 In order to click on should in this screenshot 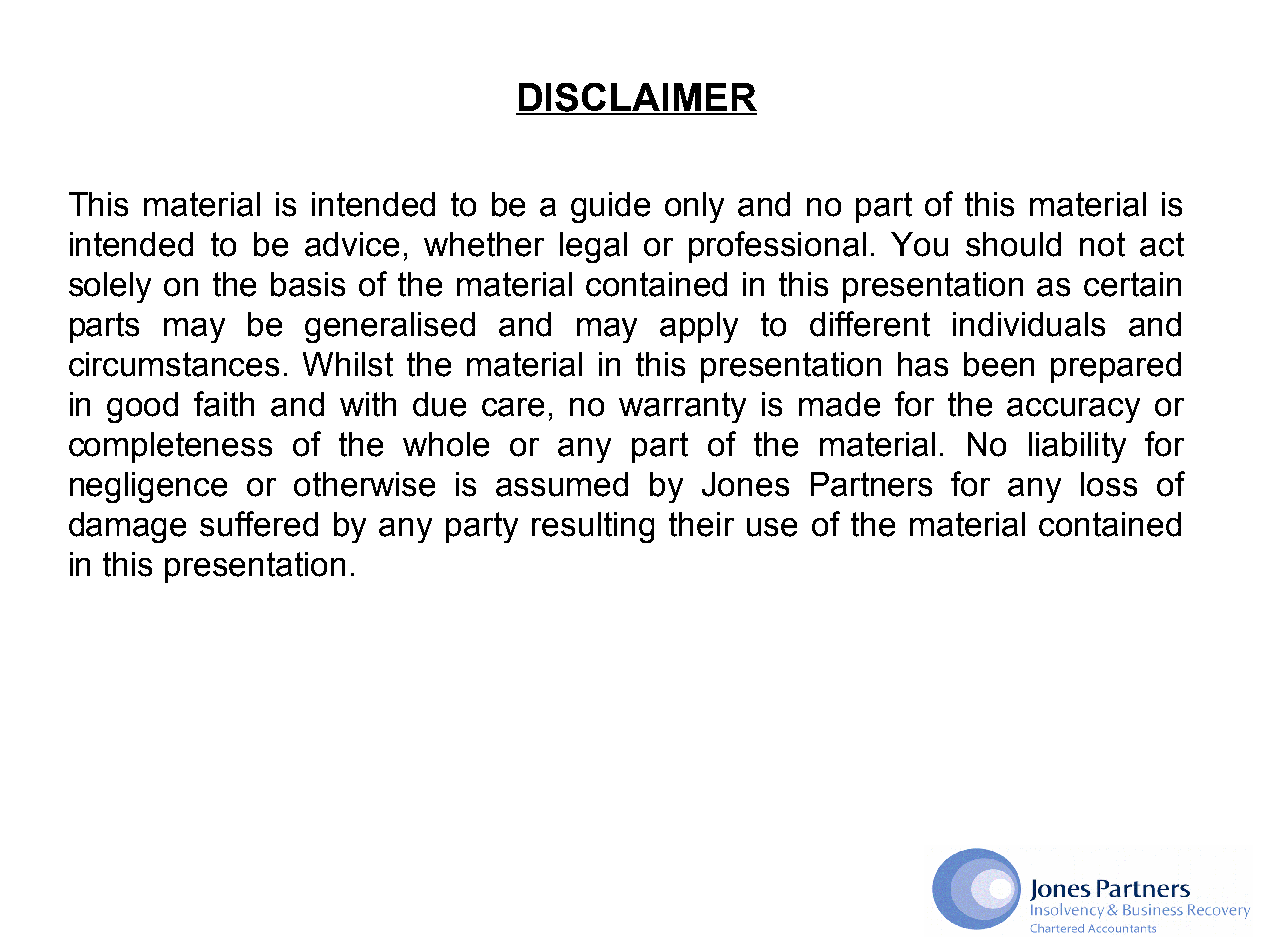, I will do `click(1013, 244)`.
